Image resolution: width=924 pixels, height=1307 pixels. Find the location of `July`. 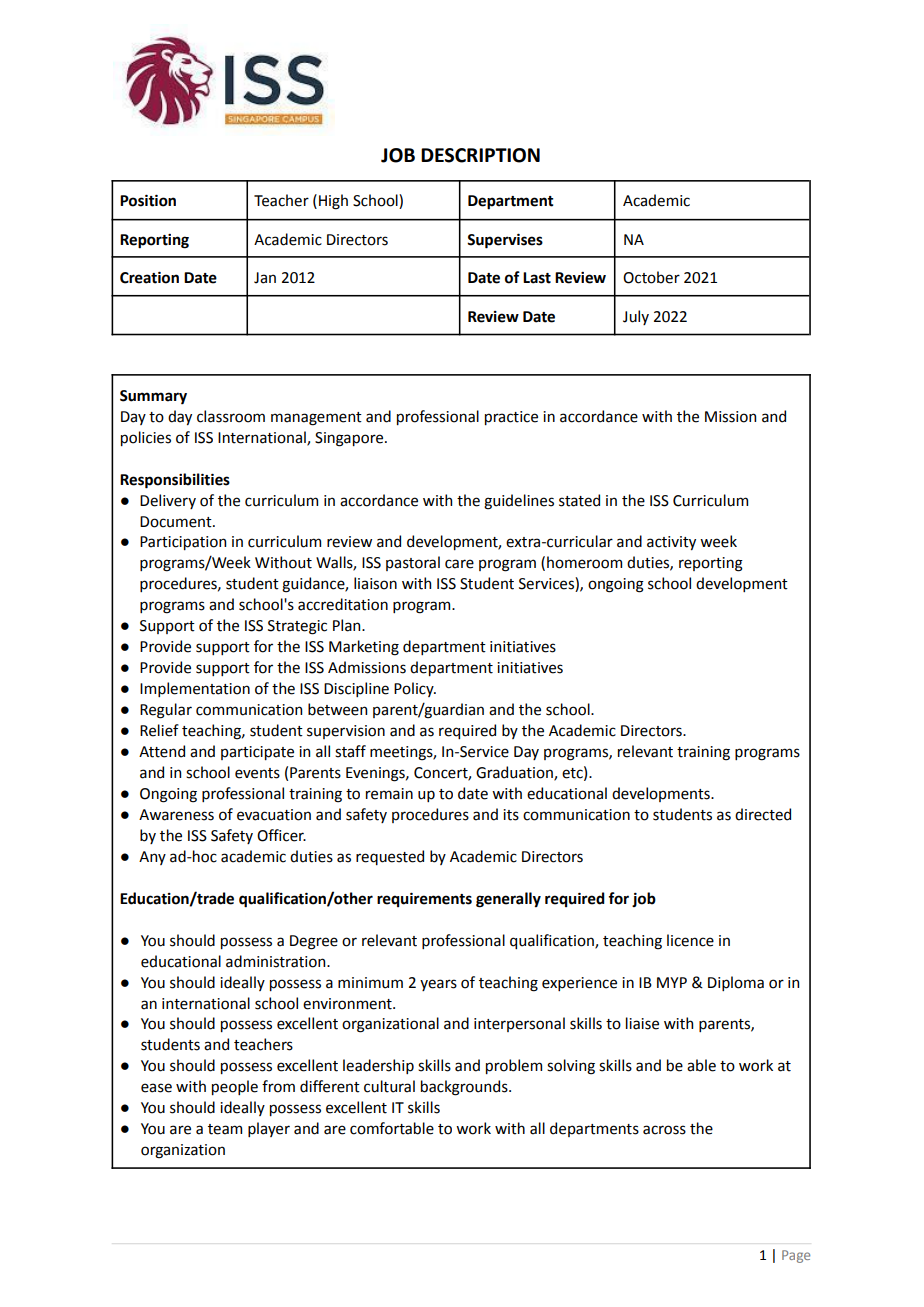

July is located at coordinates (636, 317).
